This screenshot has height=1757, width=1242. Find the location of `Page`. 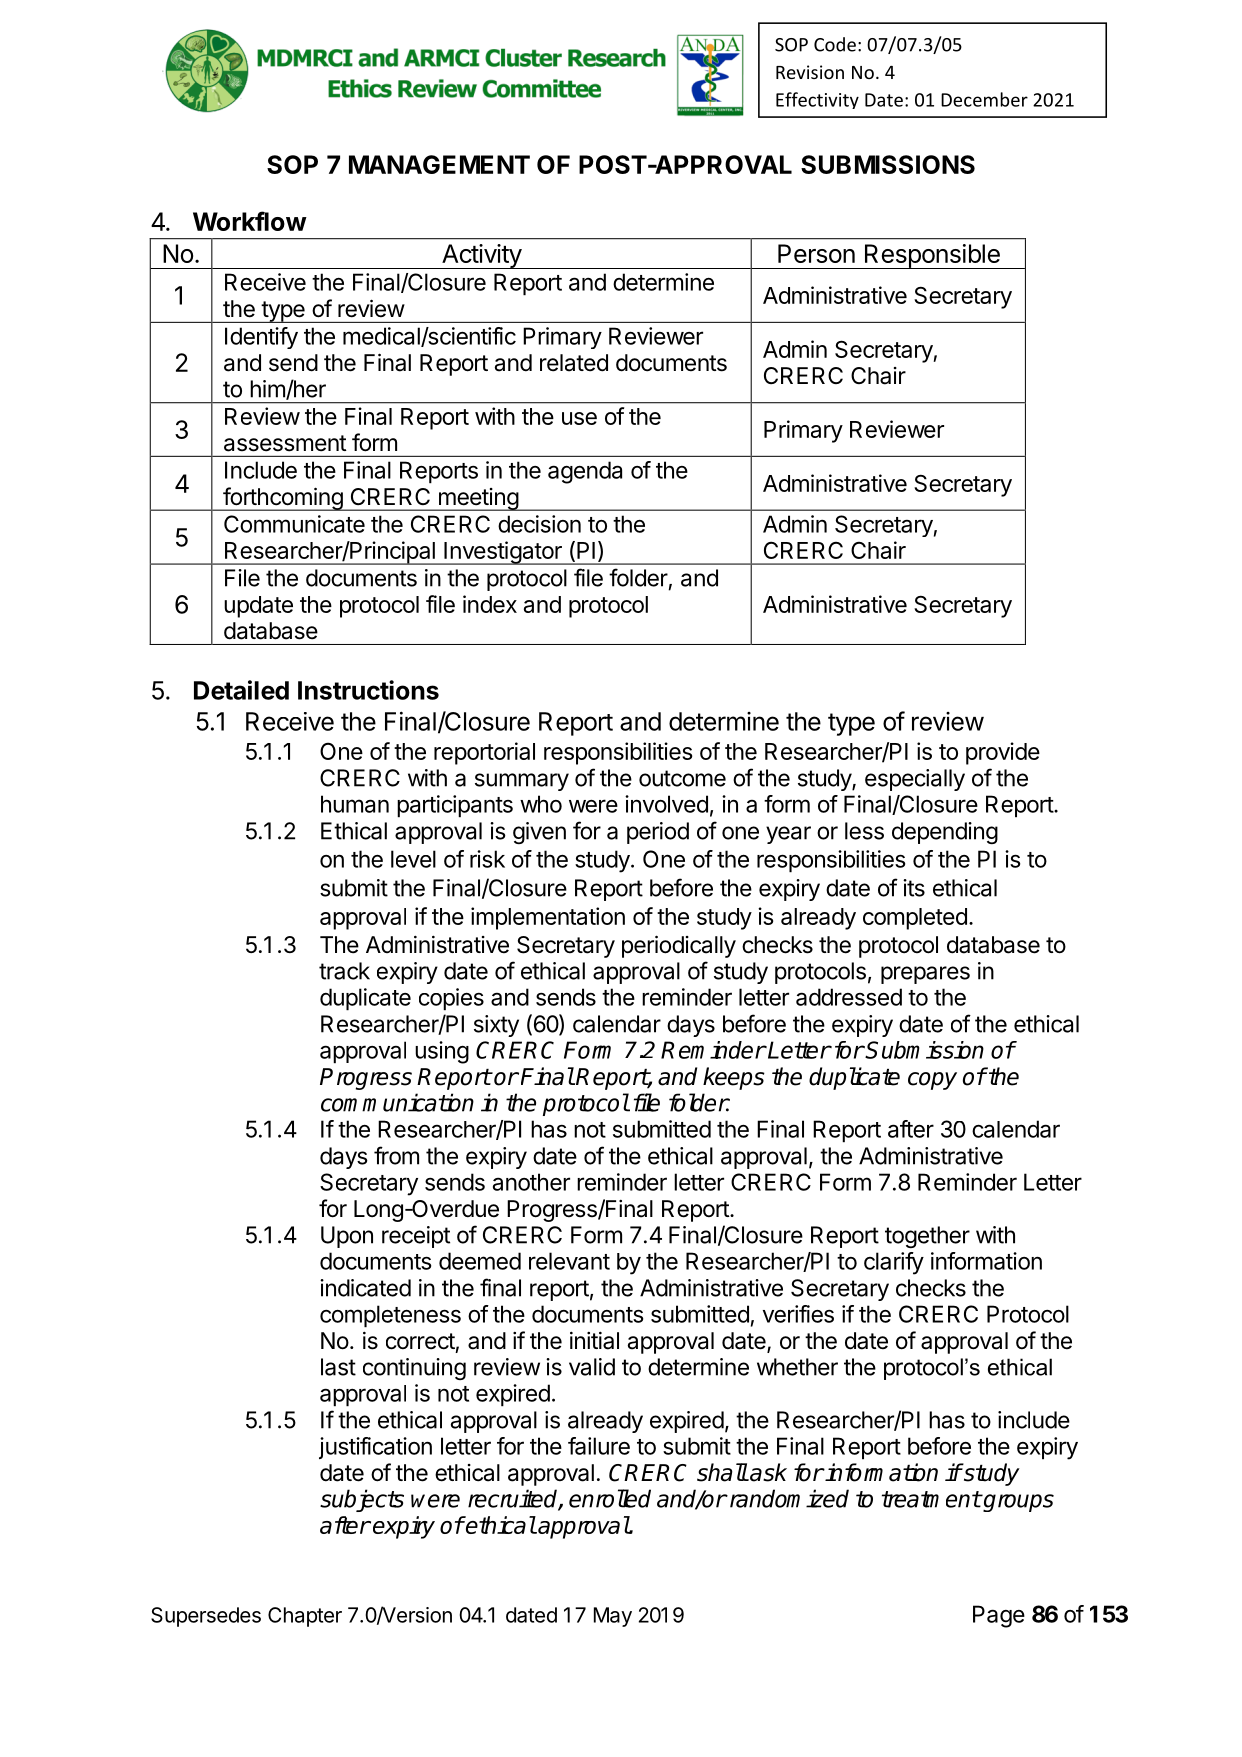

Page is located at coordinates (999, 1616).
